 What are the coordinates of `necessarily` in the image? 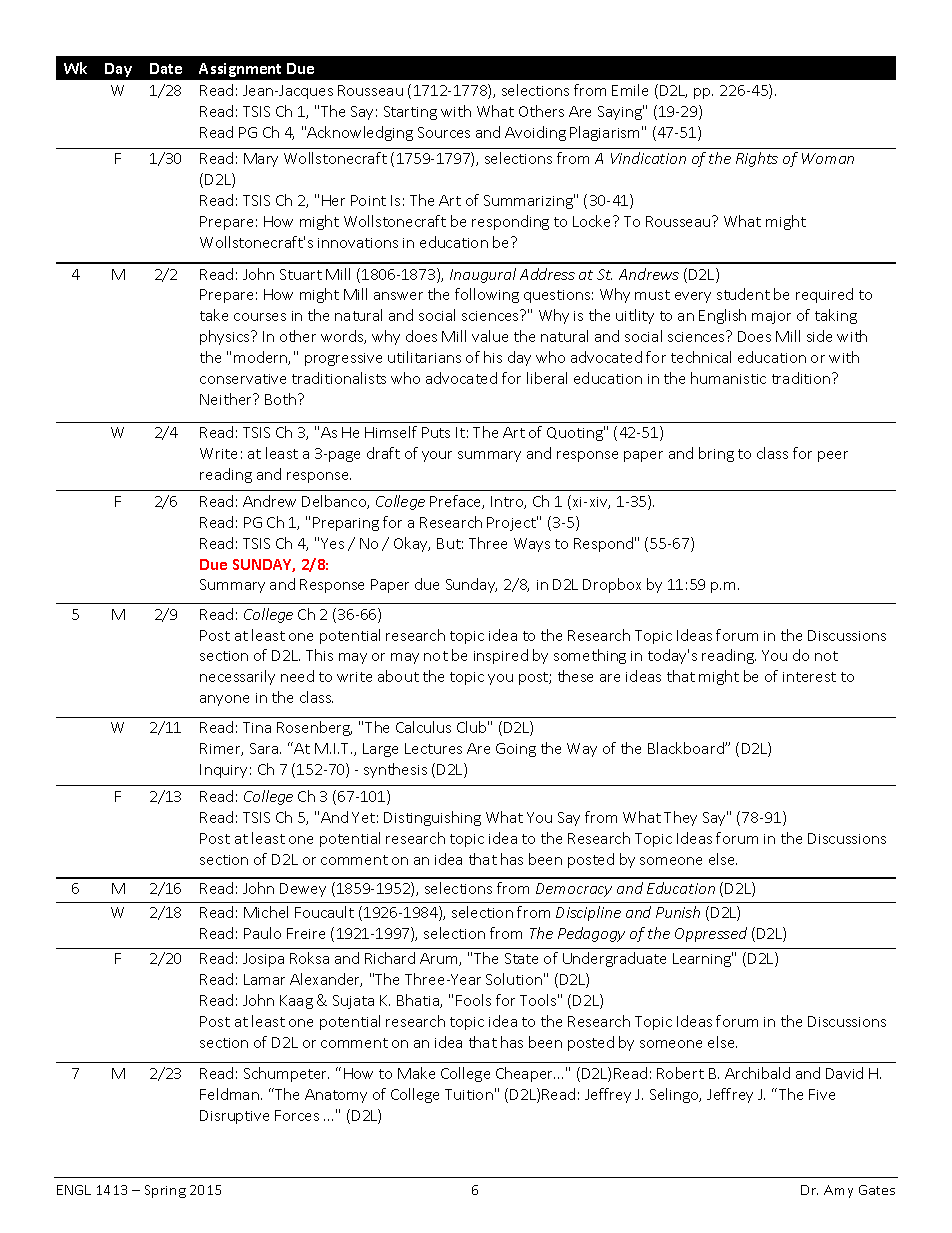 It's located at (237, 677).
